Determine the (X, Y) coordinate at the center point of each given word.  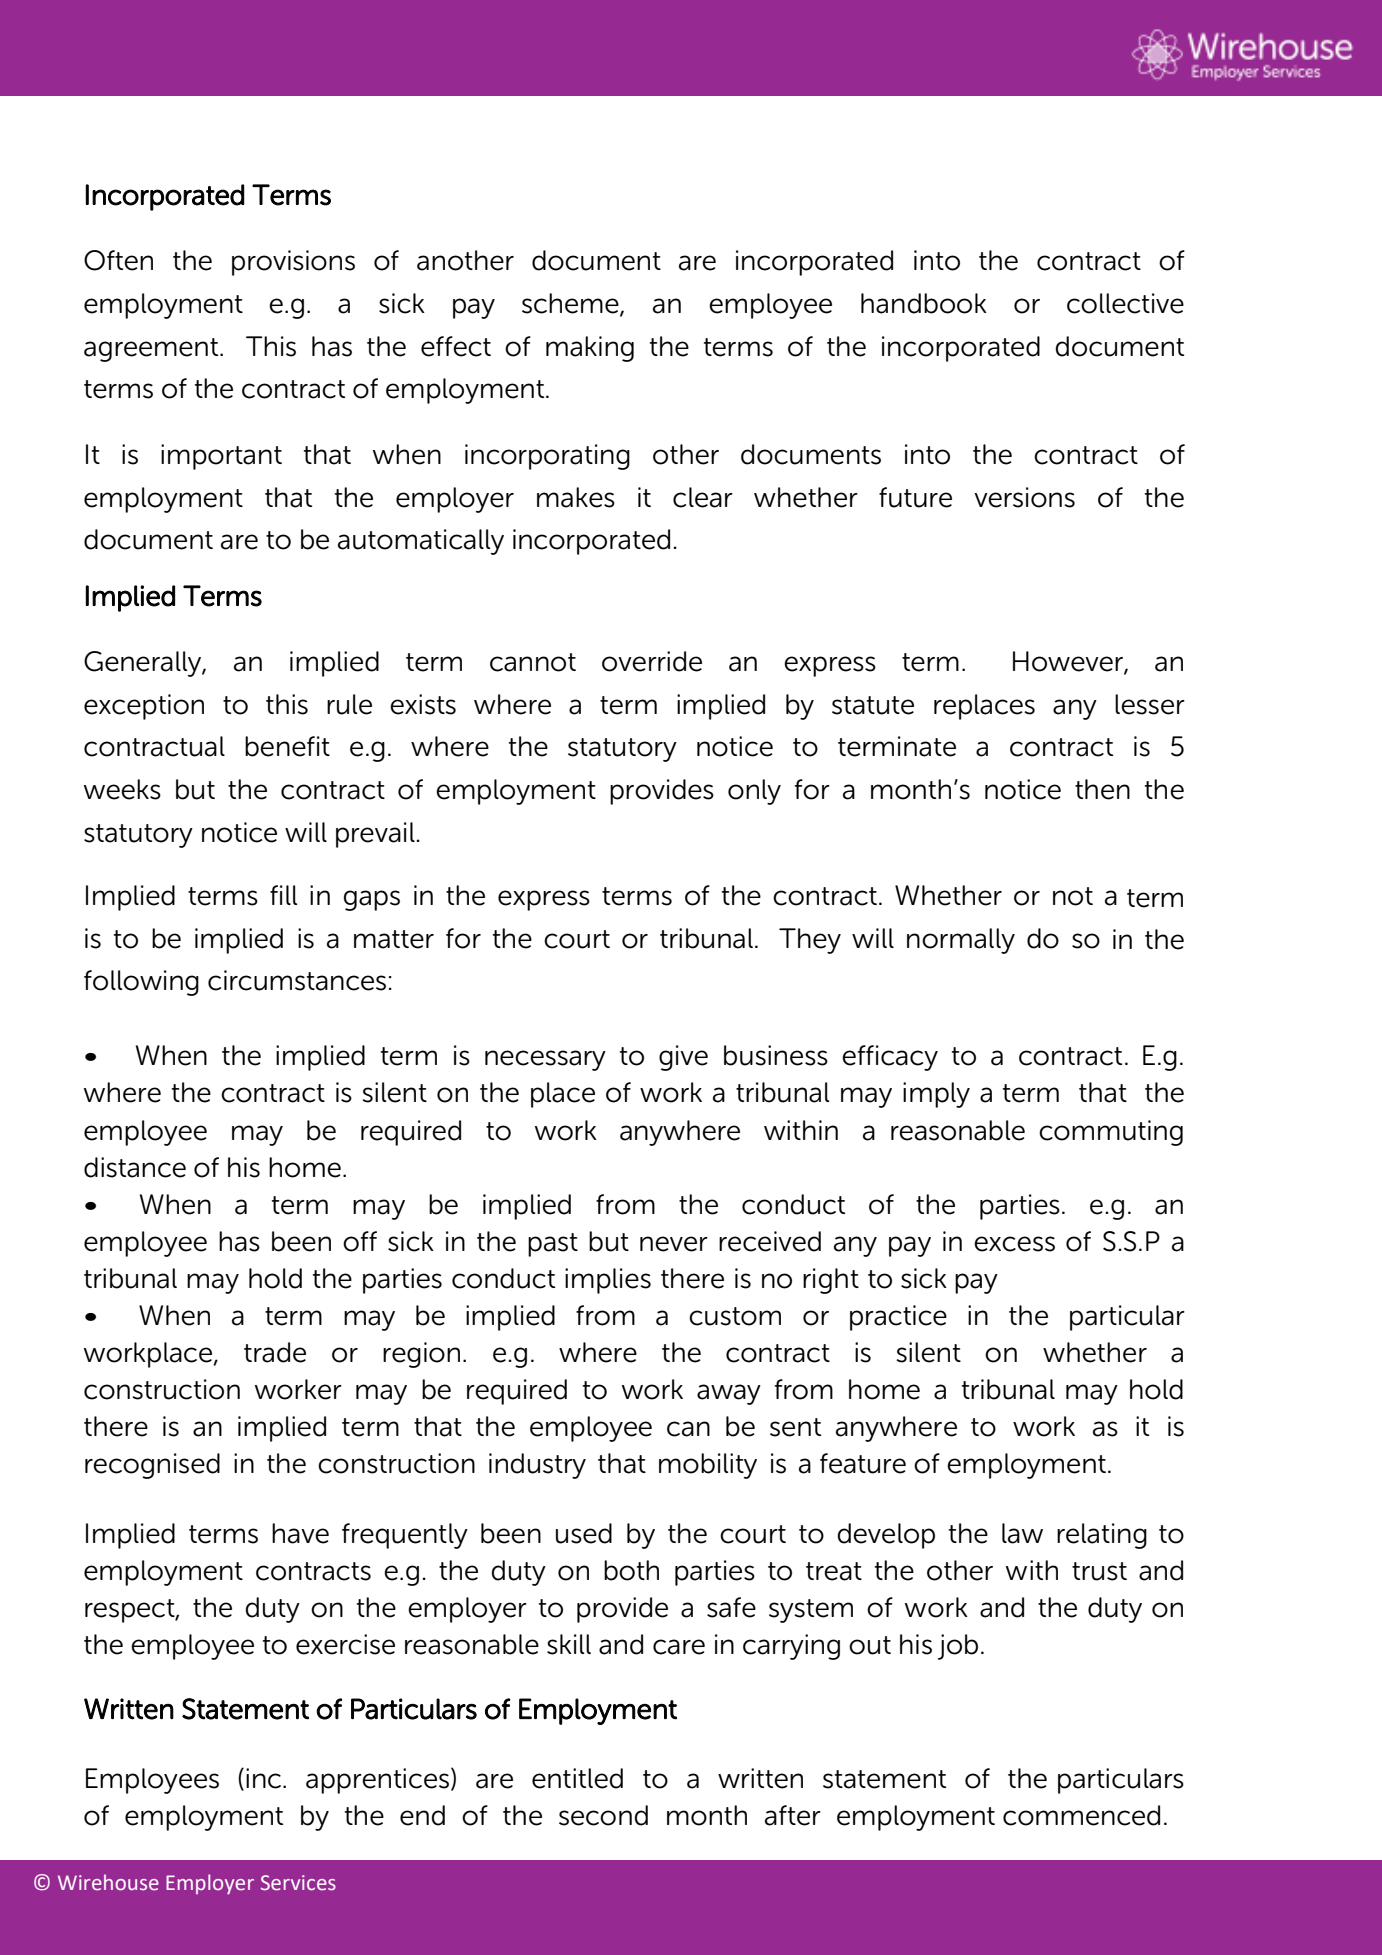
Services (298, 1883)
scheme (571, 304)
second (603, 1815)
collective (1125, 303)
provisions (293, 263)
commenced (1081, 1815)
